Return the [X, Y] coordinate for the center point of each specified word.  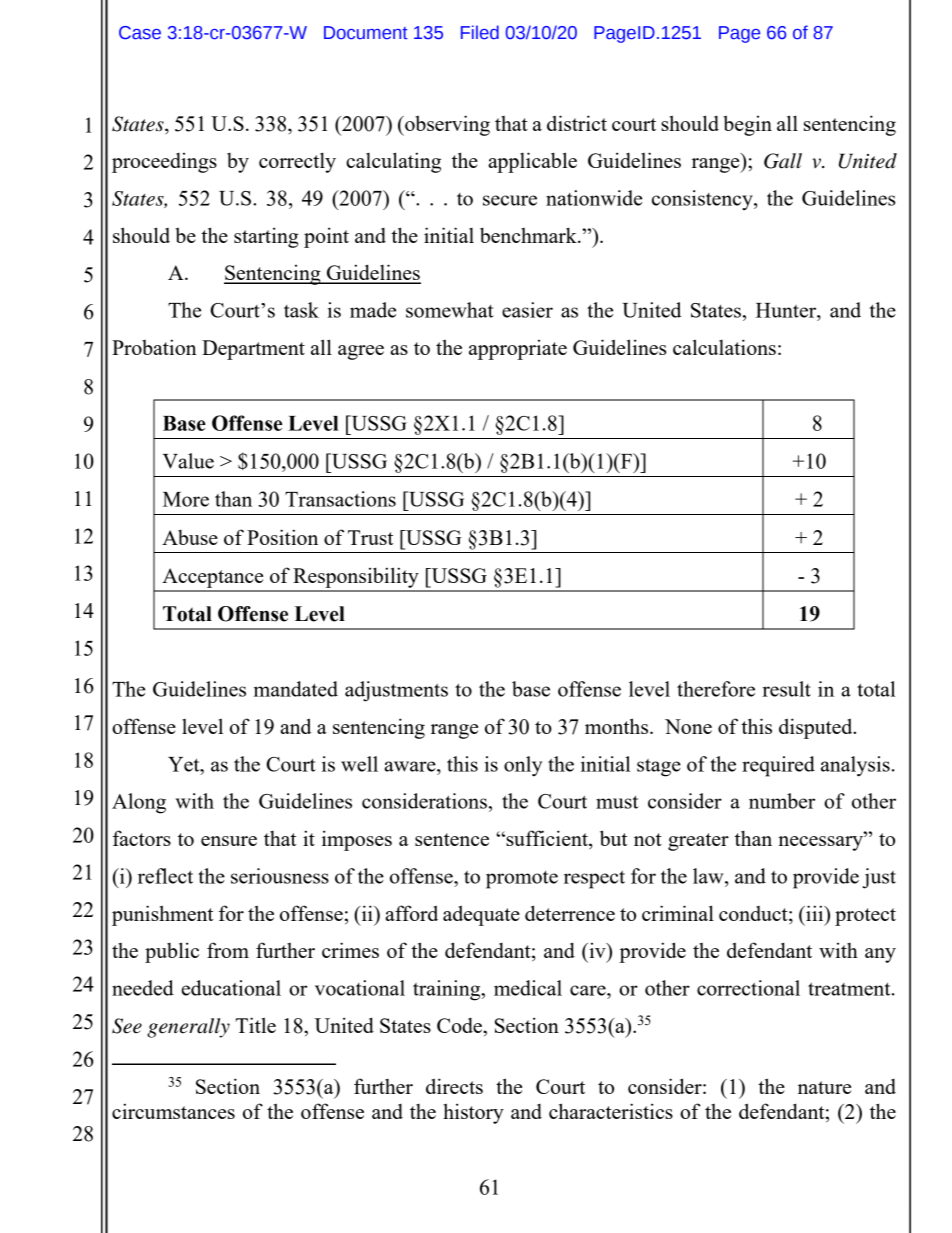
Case [140, 33]
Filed [480, 32]
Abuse [190, 537]
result [786, 689]
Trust [370, 537]
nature [824, 1087]
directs [454, 1086]
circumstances [173, 1111]
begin [747, 125]
